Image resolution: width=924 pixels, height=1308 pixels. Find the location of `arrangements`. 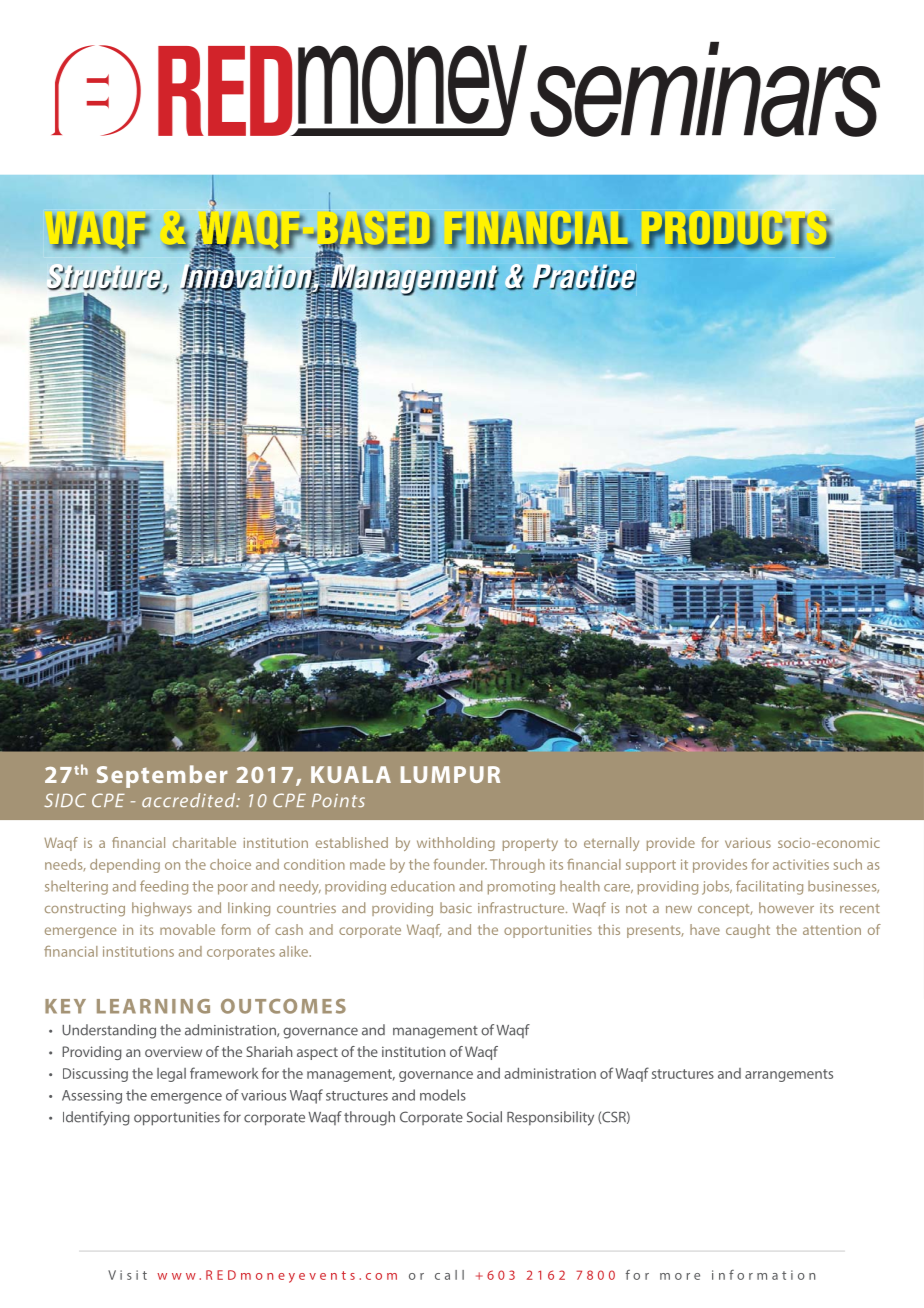

arrangements is located at coordinates (789, 1075).
